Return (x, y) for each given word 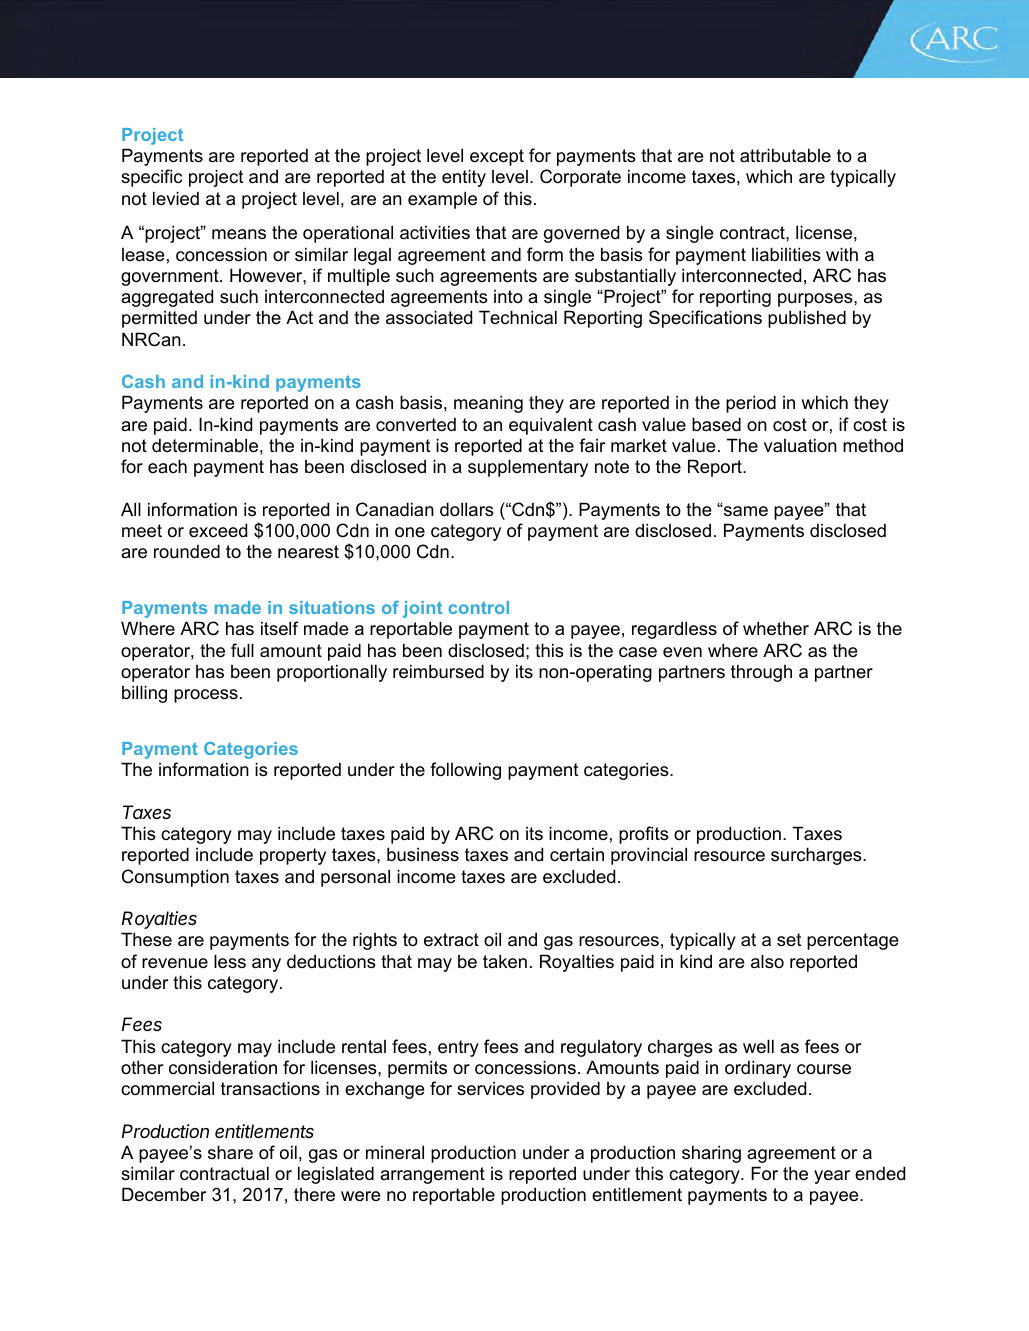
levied (176, 198)
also (767, 961)
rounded (187, 551)
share (230, 1152)
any (266, 965)
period (751, 404)
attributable (785, 155)
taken (505, 961)
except (497, 157)
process (206, 696)
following (465, 771)
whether (776, 628)
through (761, 673)
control (478, 607)
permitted (159, 319)
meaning (488, 404)
